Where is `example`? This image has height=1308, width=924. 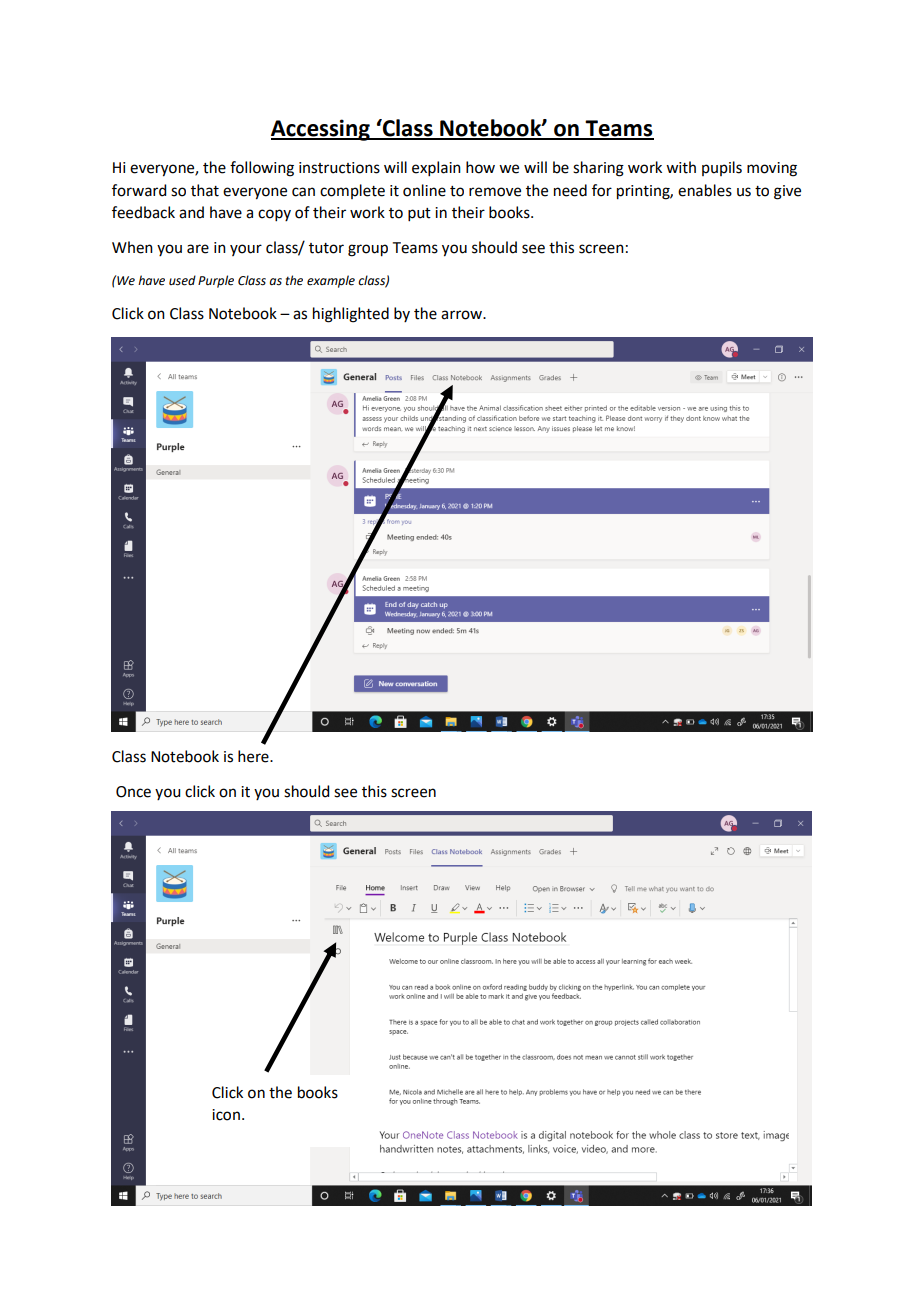
example is located at coordinates (331, 281).
